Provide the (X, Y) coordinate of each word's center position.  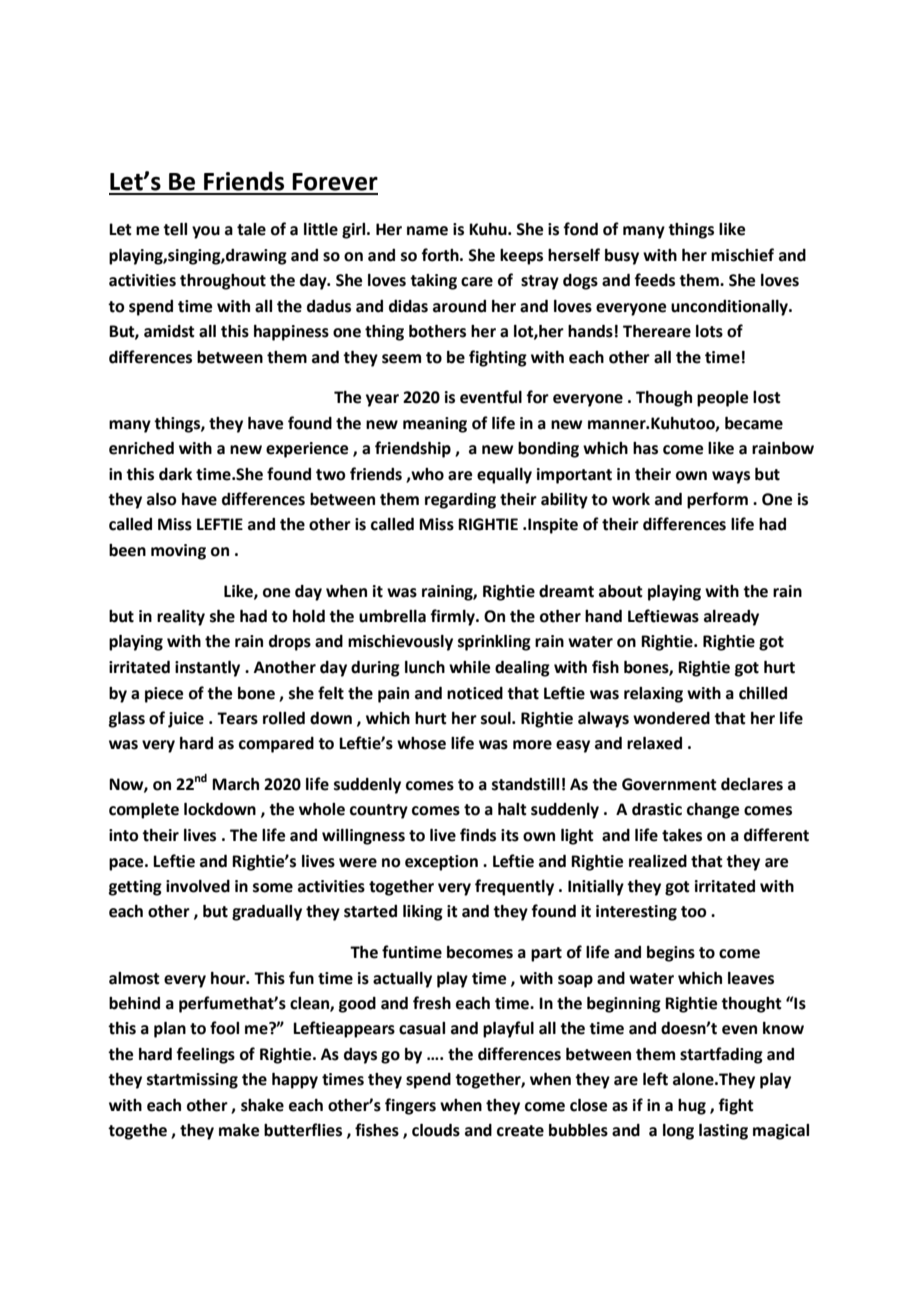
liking (423, 913)
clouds (436, 1130)
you (206, 232)
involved (198, 886)
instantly (207, 669)
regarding (460, 501)
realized (658, 861)
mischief (742, 255)
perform (717, 500)
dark (175, 474)
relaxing (653, 695)
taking (433, 282)
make (239, 1130)
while (469, 667)
